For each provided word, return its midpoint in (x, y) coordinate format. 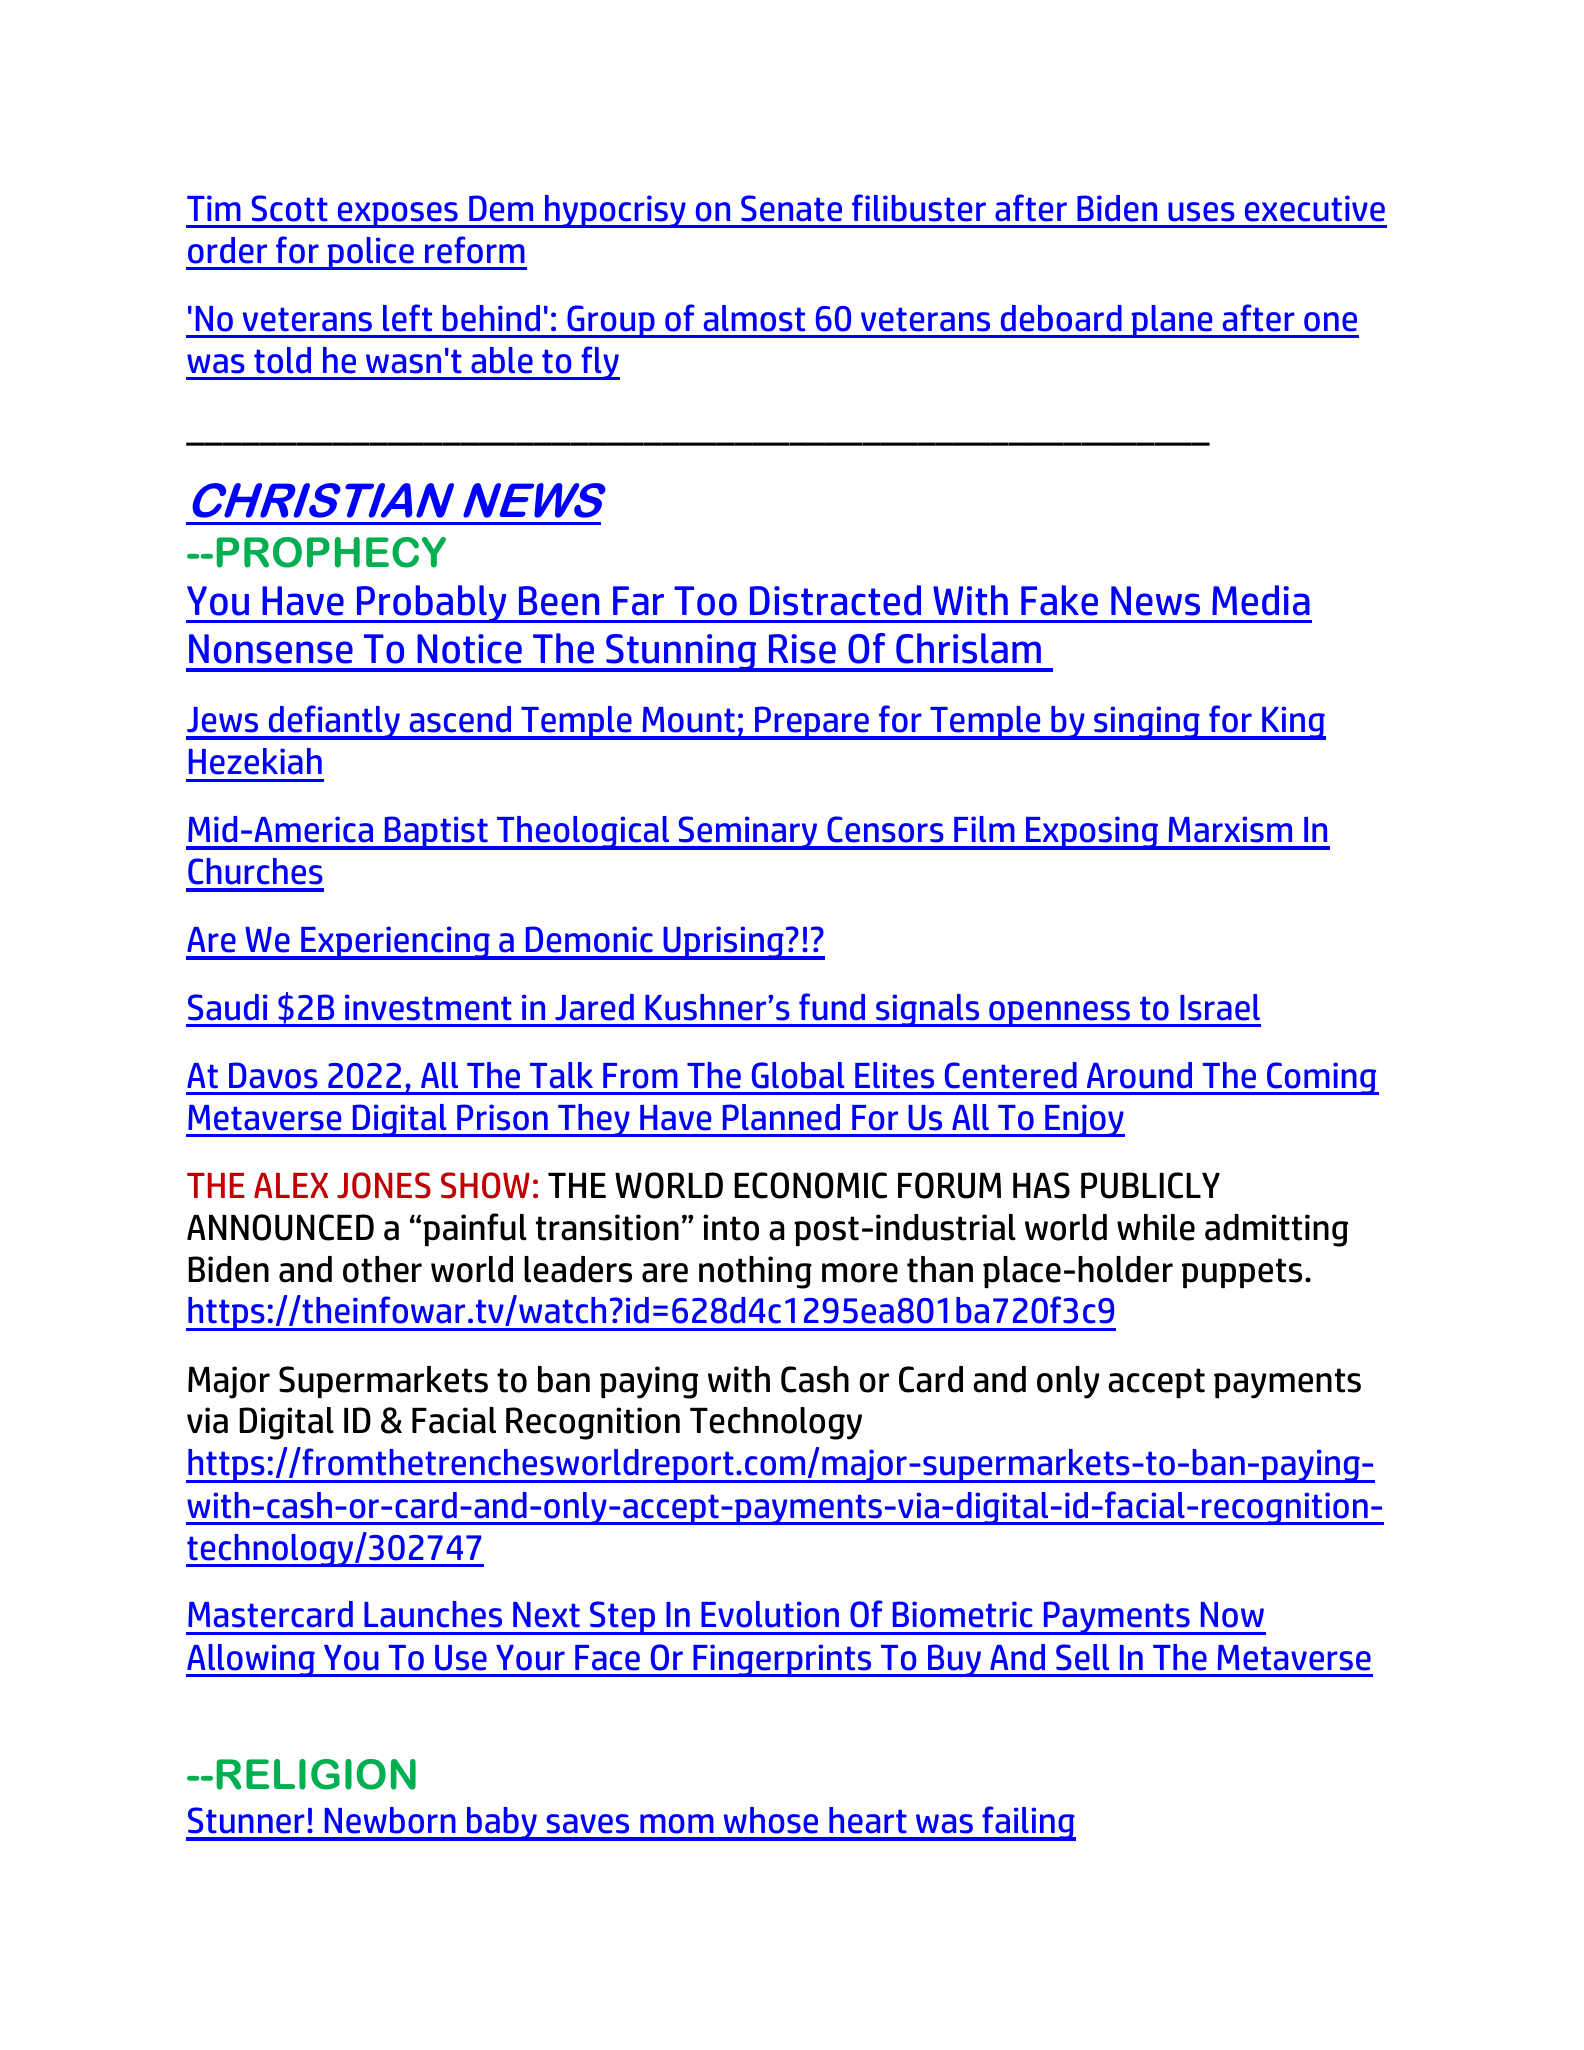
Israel (1220, 1007)
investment (428, 1007)
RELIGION (316, 1774)
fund (832, 1007)
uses (1201, 212)
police (370, 253)
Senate (791, 208)
